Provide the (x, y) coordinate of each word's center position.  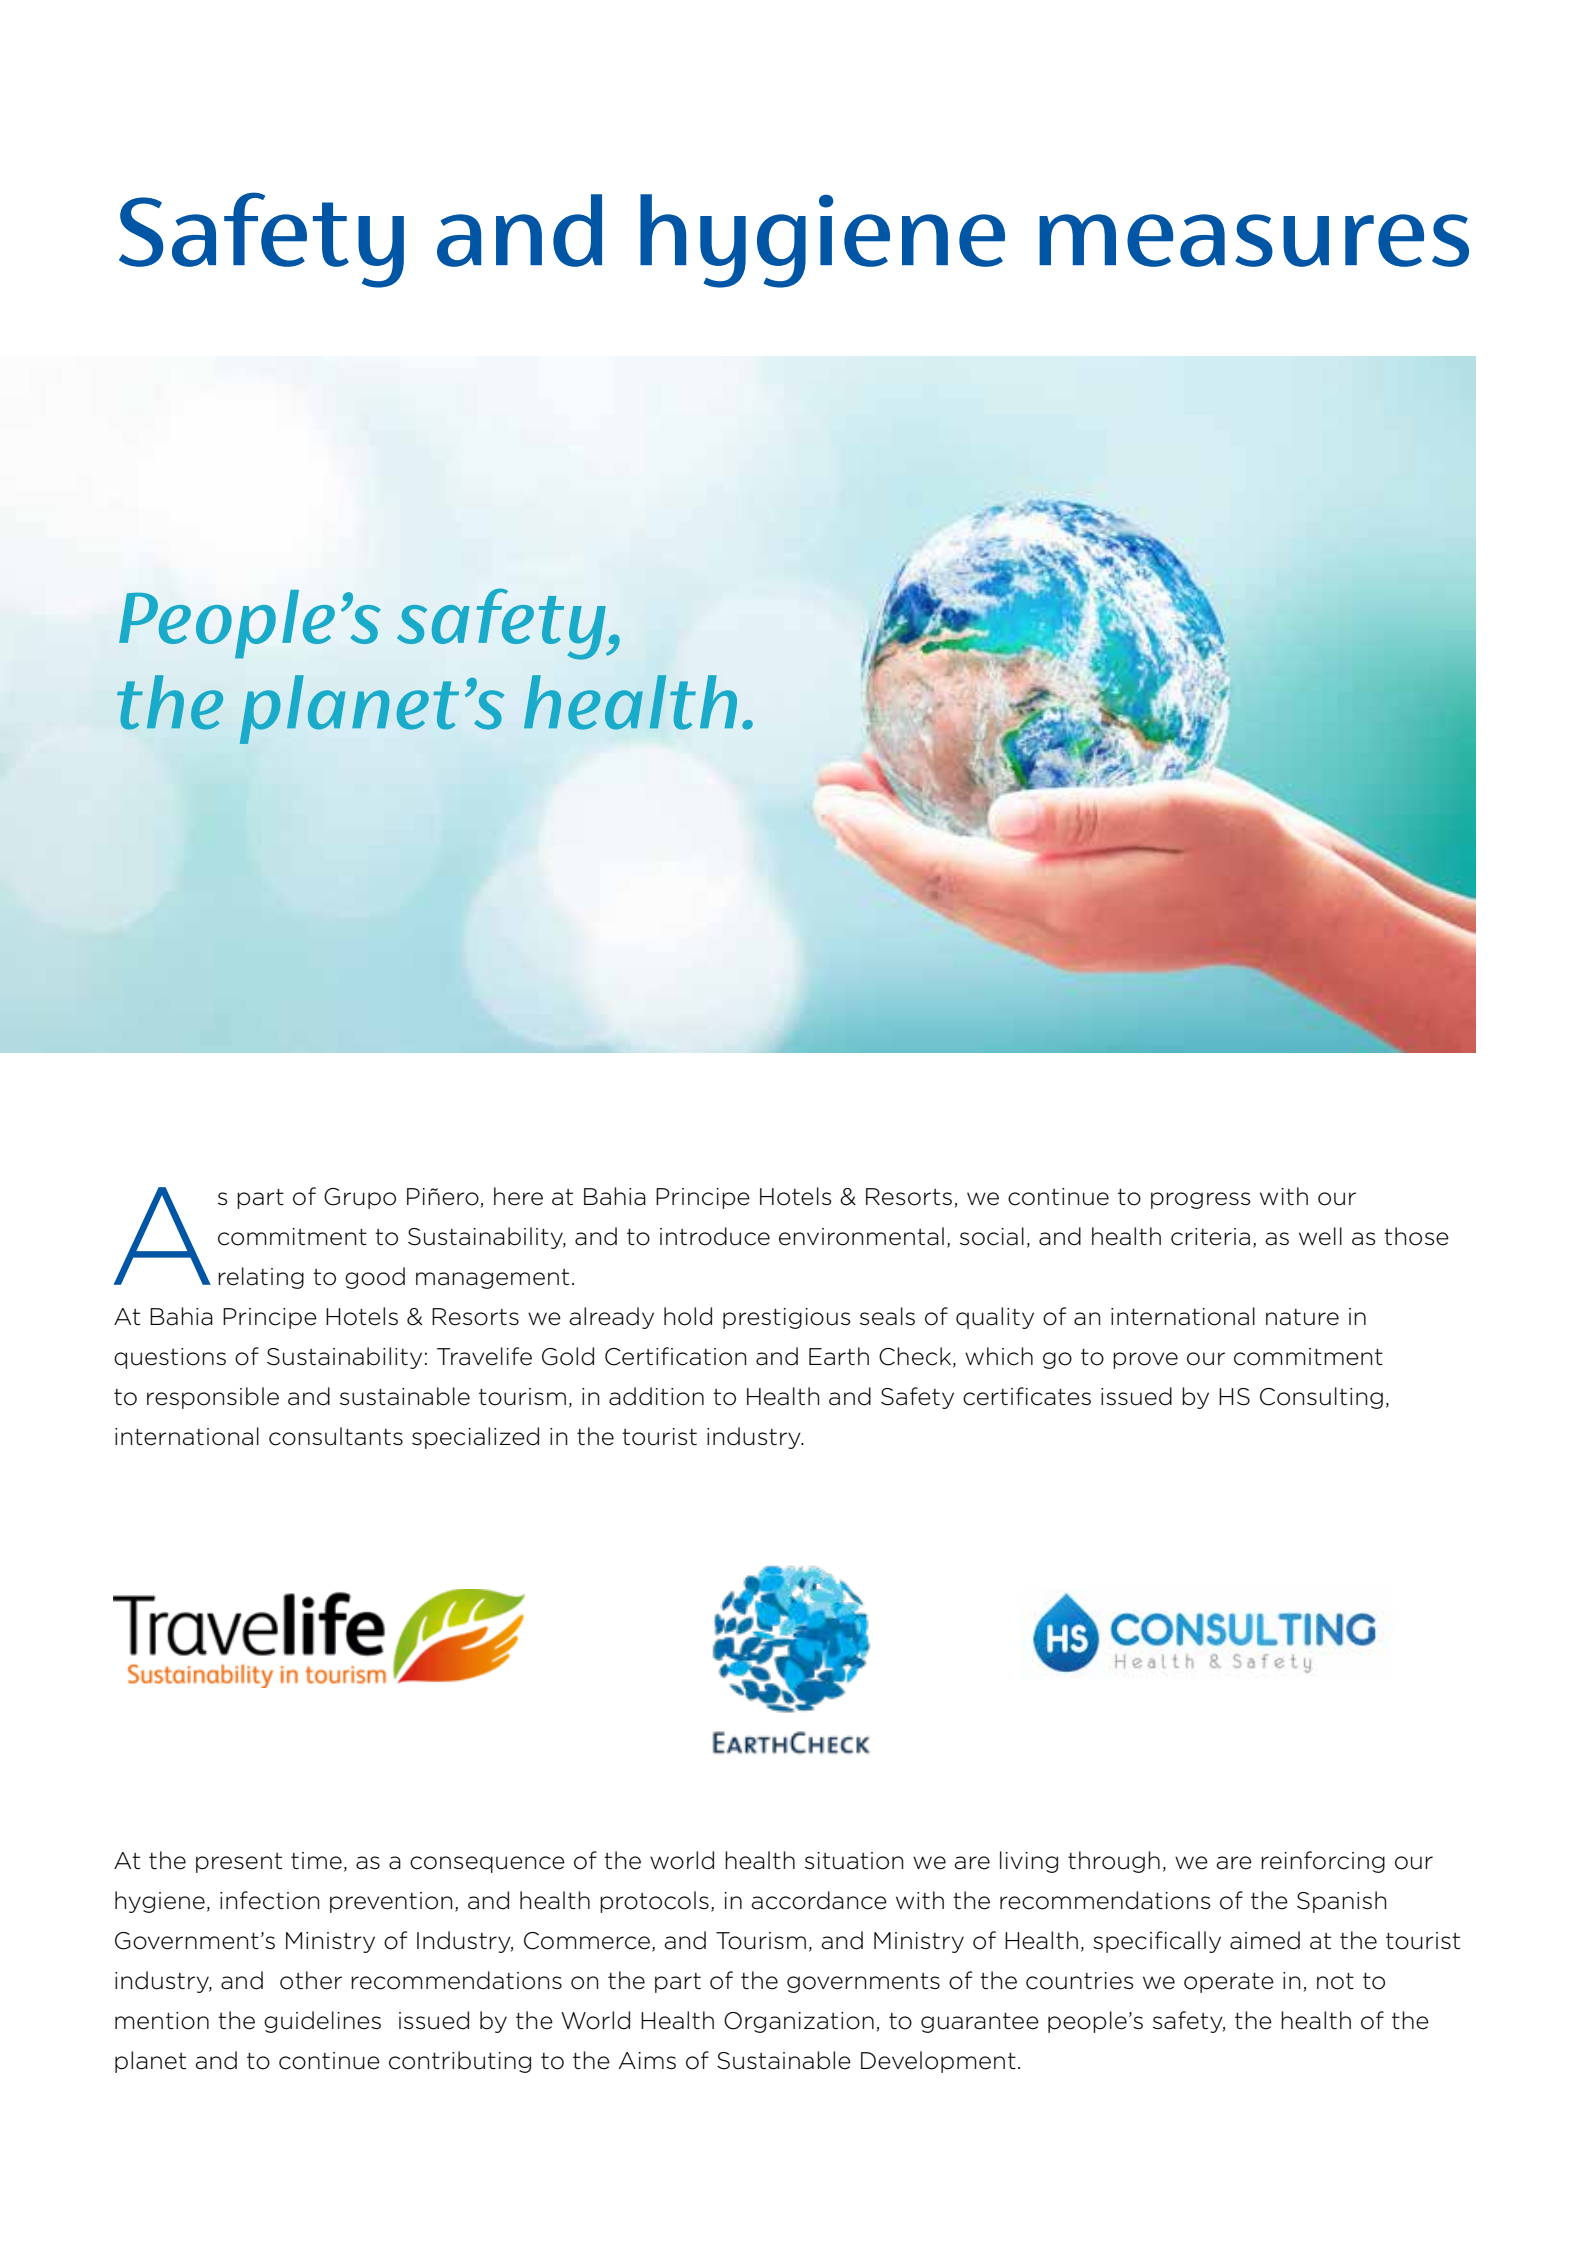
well (1320, 1236)
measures (1254, 240)
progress (1200, 1200)
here (518, 1196)
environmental (861, 1236)
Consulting (1321, 1398)
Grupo (360, 1198)
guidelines (322, 2022)
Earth (839, 1356)
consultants (336, 1436)
